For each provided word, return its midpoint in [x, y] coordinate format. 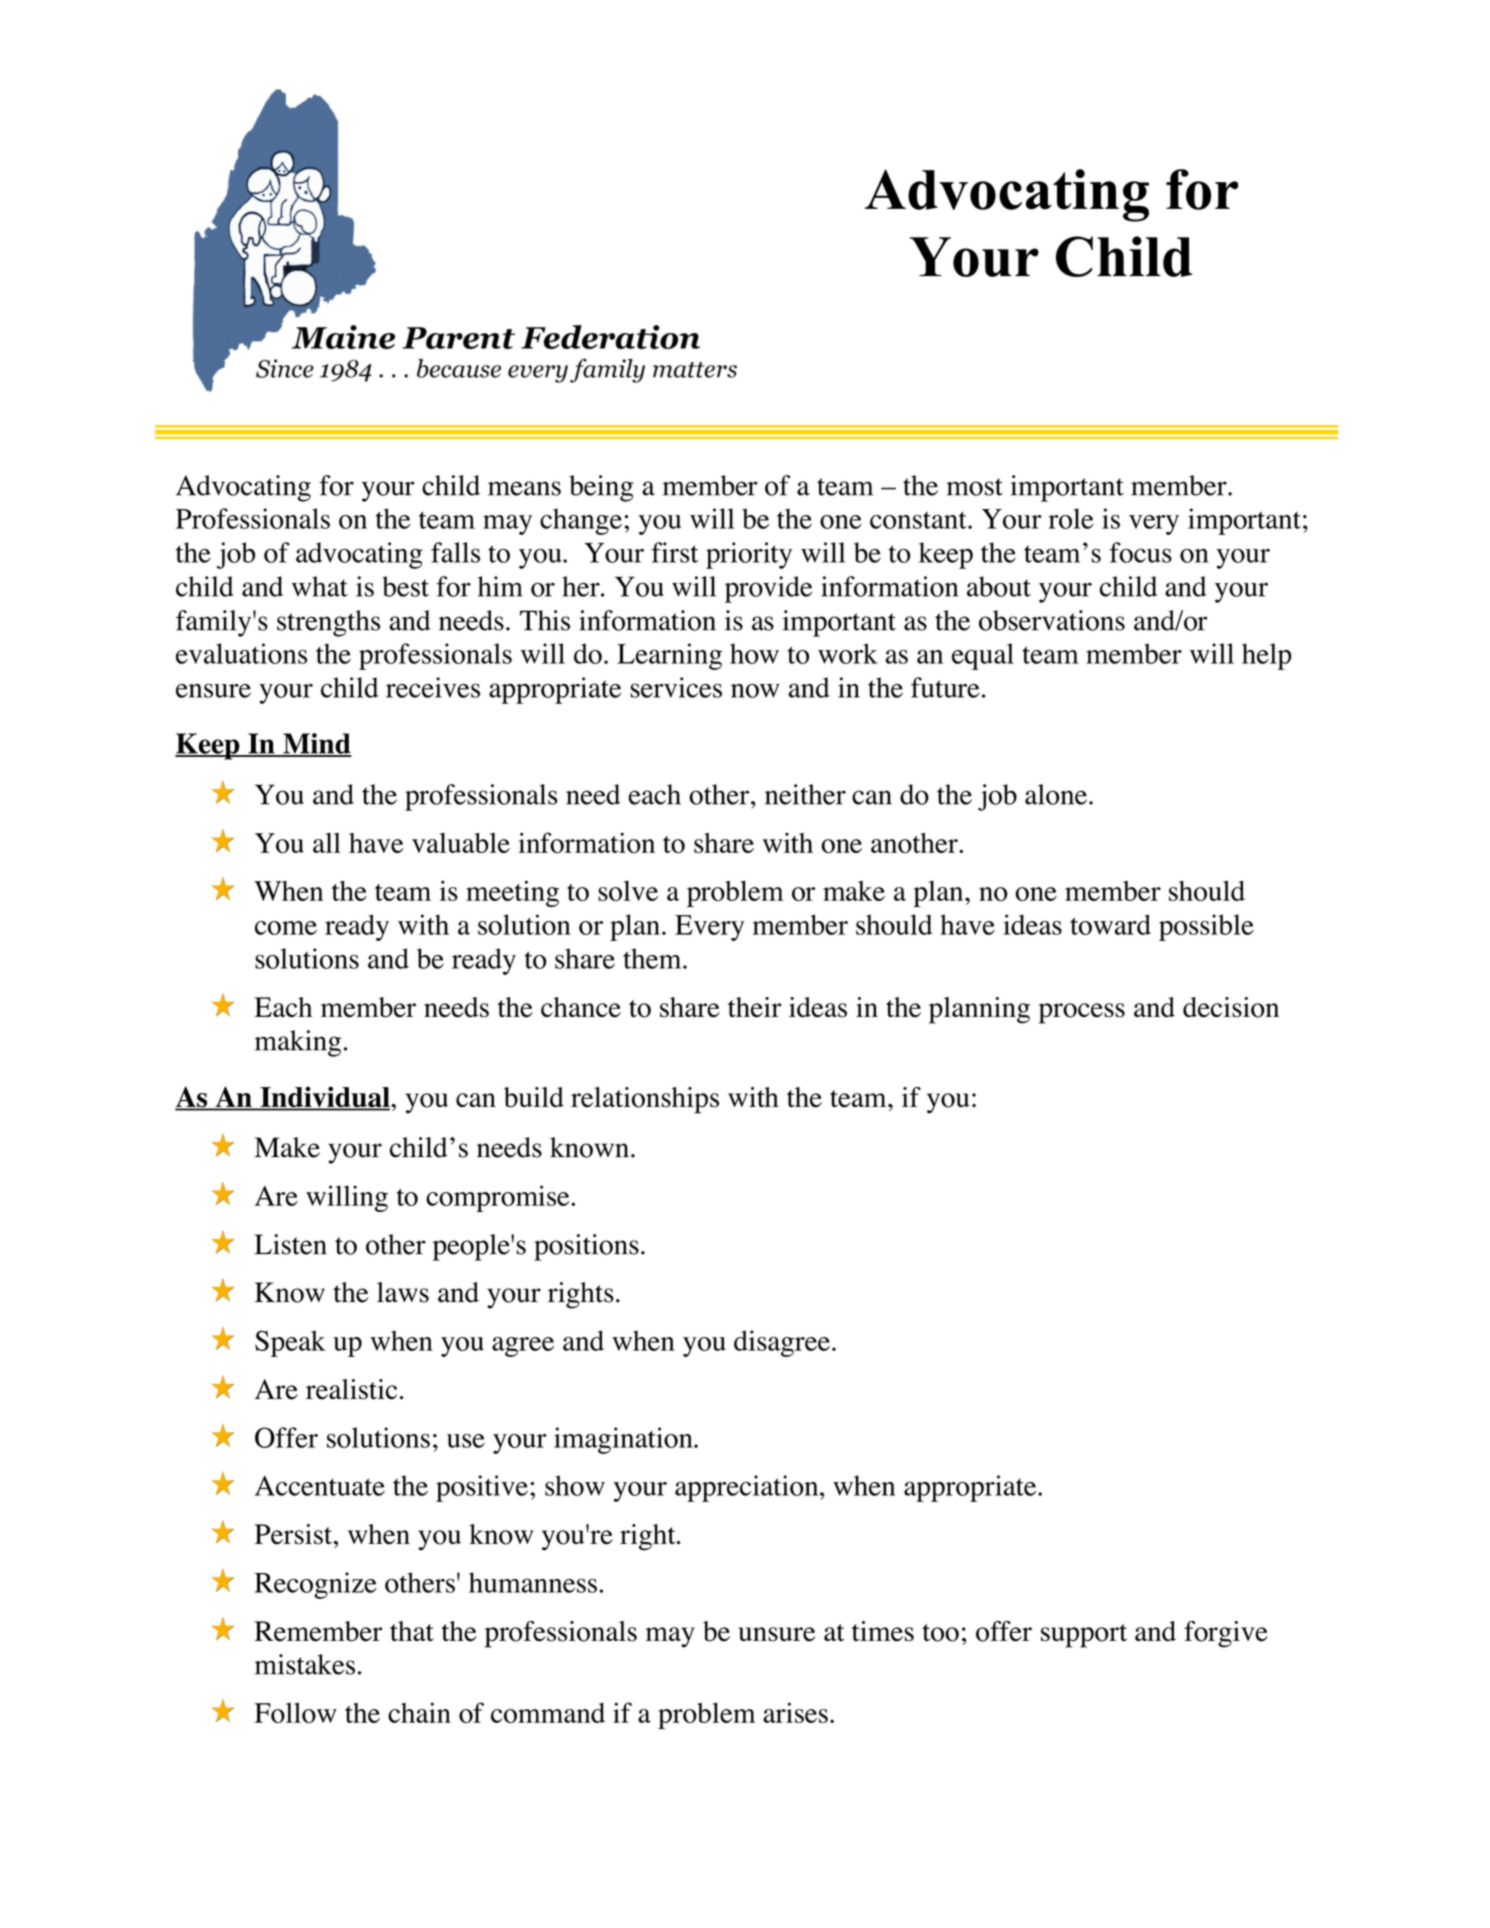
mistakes [305, 1664]
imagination [624, 1440]
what [320, 586]
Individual [325, 1098]
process [1082, 1013]
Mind [316, 744]
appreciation [748, 1488]
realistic [351, 1389]
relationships [645, 1100]
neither [805, 794]
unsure [776, 1634]
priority [749, 555]
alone [1056, 794]
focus [1140, 552]
